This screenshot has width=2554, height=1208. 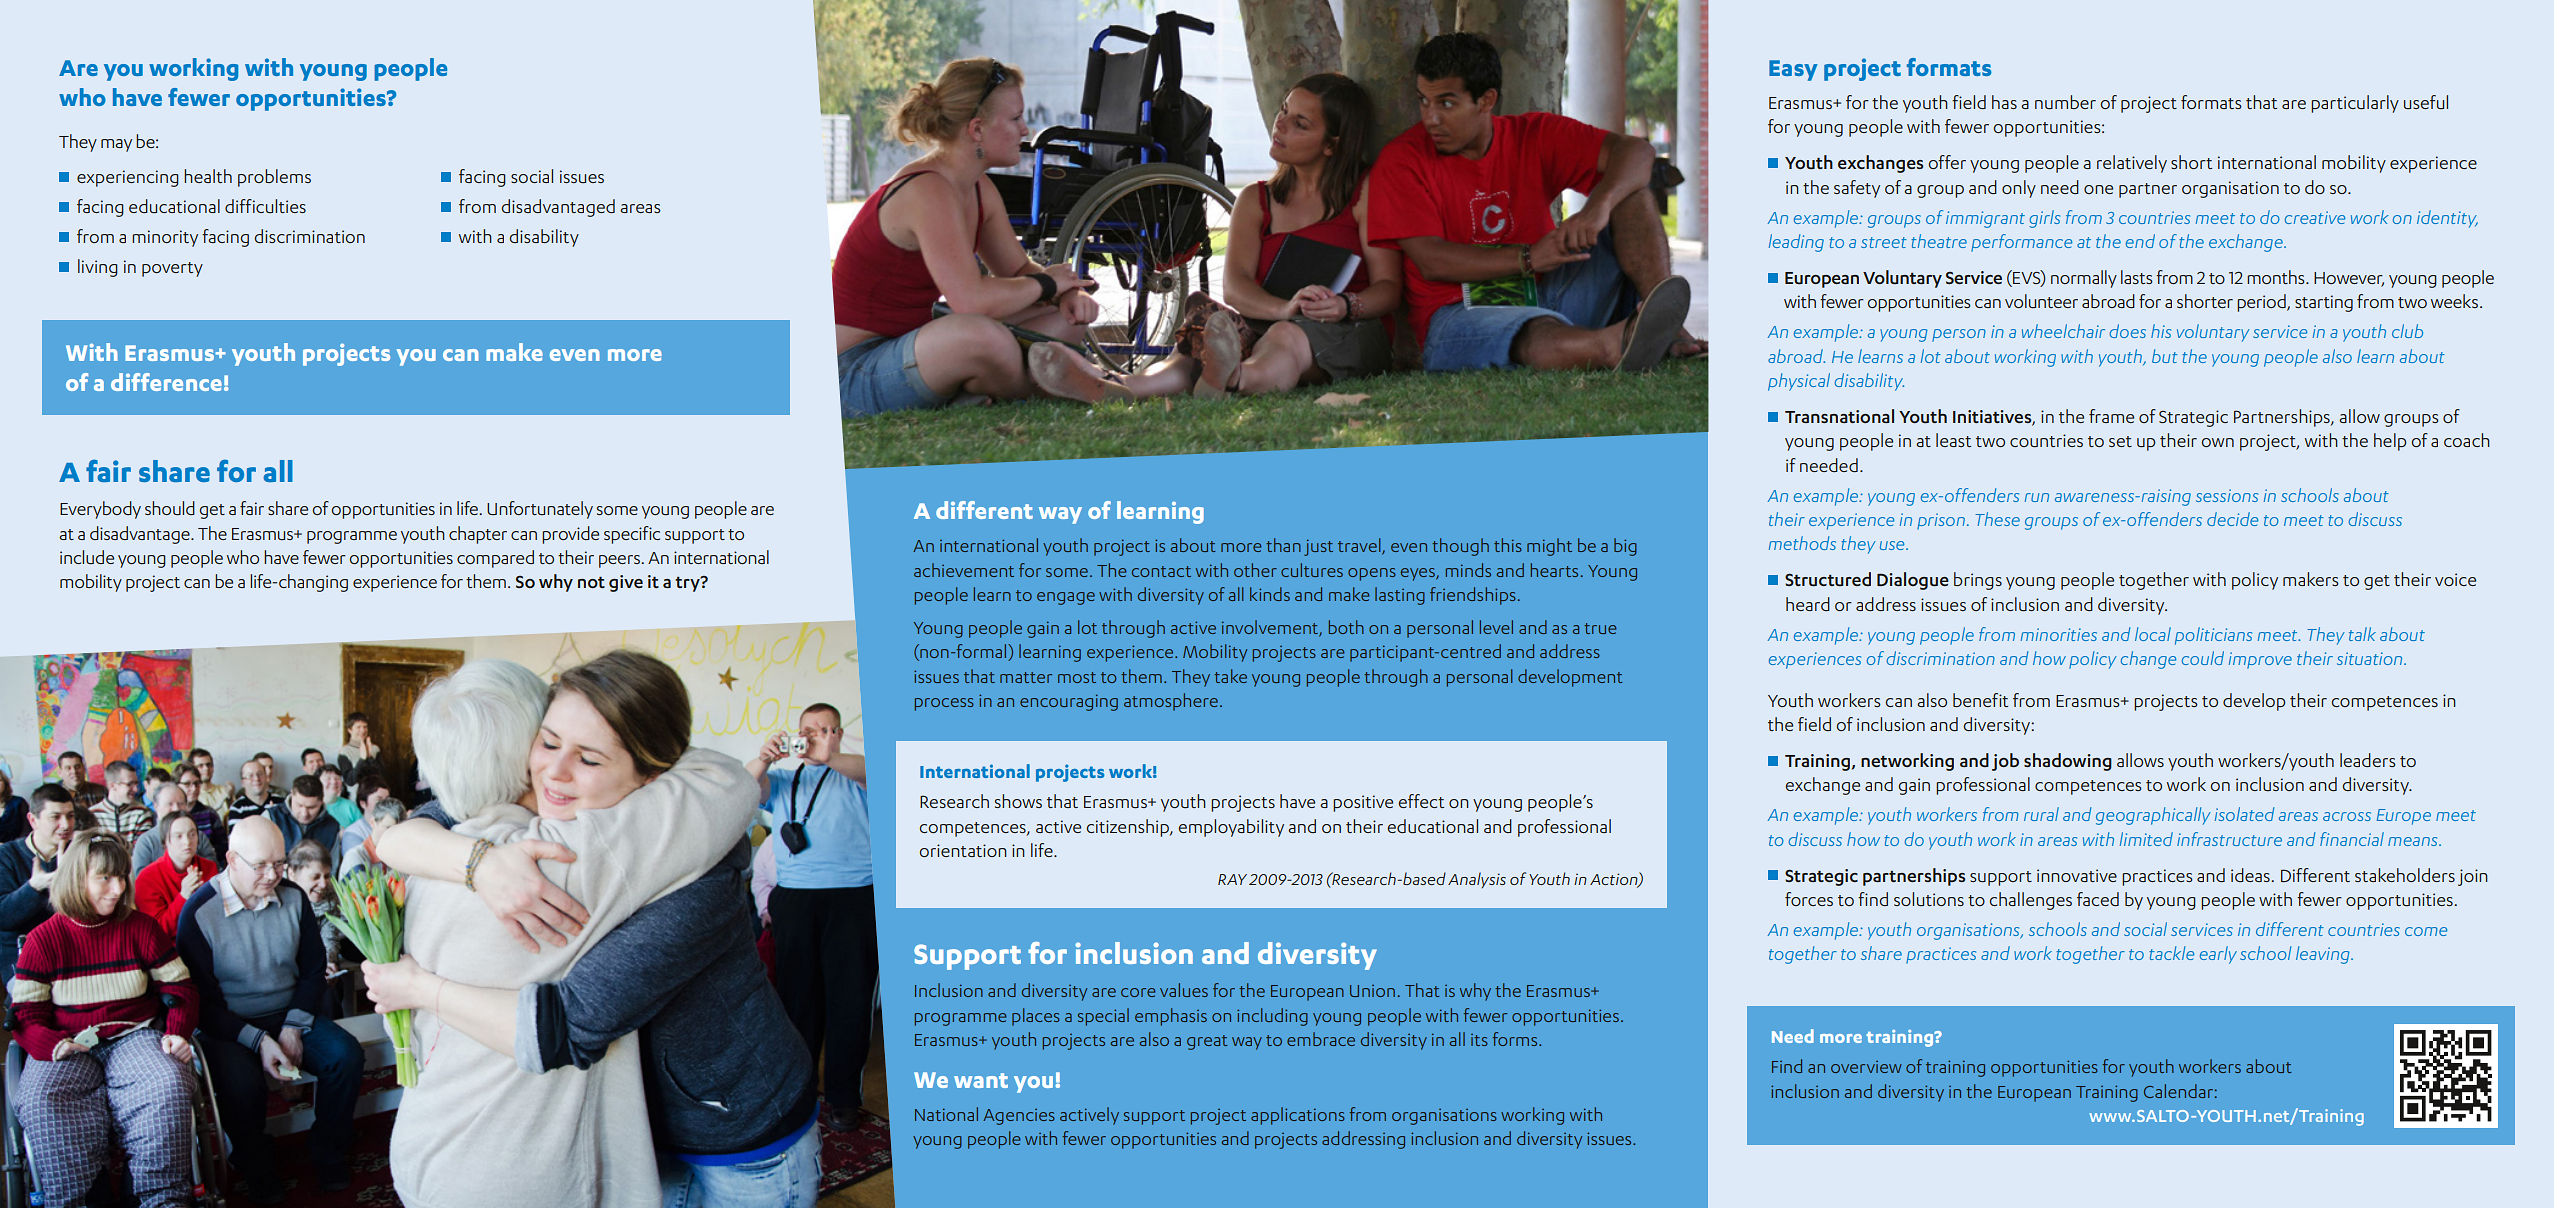 What do you see at coordinates (963, 850) in the screenshot?
I see `orientation` at bounding box center [963, 850].
